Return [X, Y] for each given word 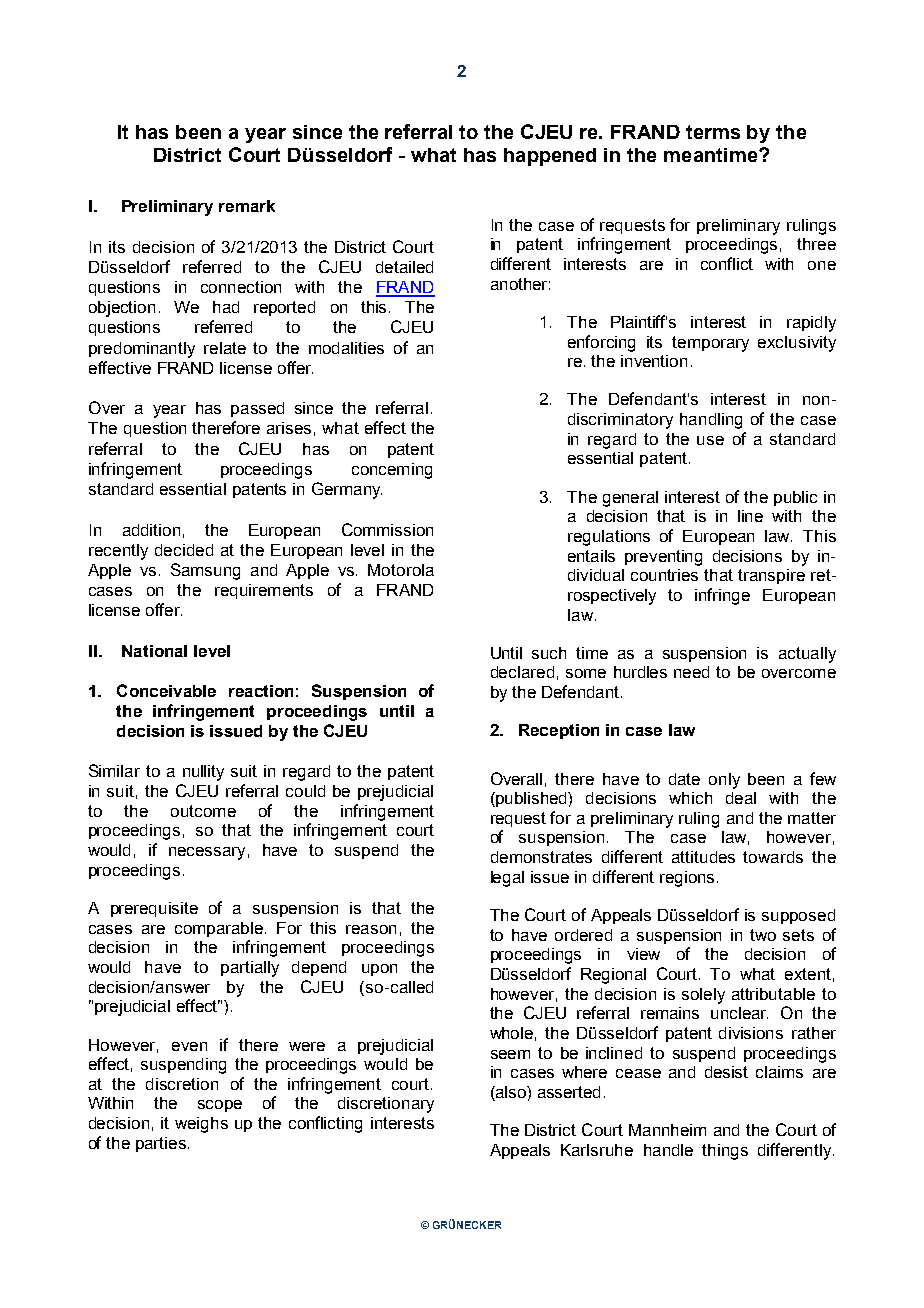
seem [510, 1054]
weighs [201, 1125]
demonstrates [541, 857]
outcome [203, 811]
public [795, 498]
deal [741, 798]
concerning [392, 471]
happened [550, 157]
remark [247, 206]
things [725, 1152]
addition [151, 530]
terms [713, 132]
